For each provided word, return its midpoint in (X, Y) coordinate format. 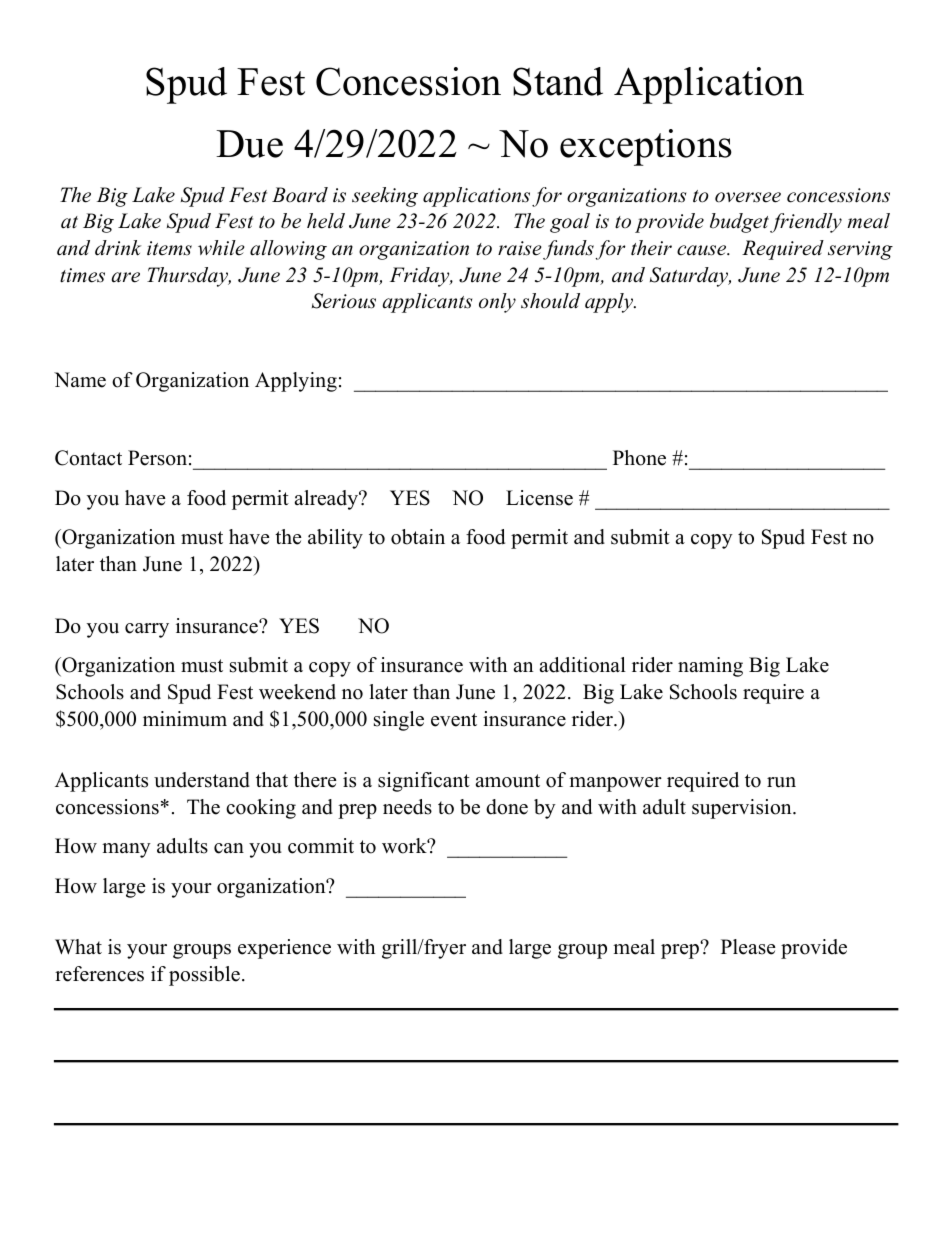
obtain (418, 537)
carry (147, 630)
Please (748, 947)
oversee (748, 197)
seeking (385, 197)
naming (710, 667)
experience (284, 949)
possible (204, 976)
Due (249, 144)
